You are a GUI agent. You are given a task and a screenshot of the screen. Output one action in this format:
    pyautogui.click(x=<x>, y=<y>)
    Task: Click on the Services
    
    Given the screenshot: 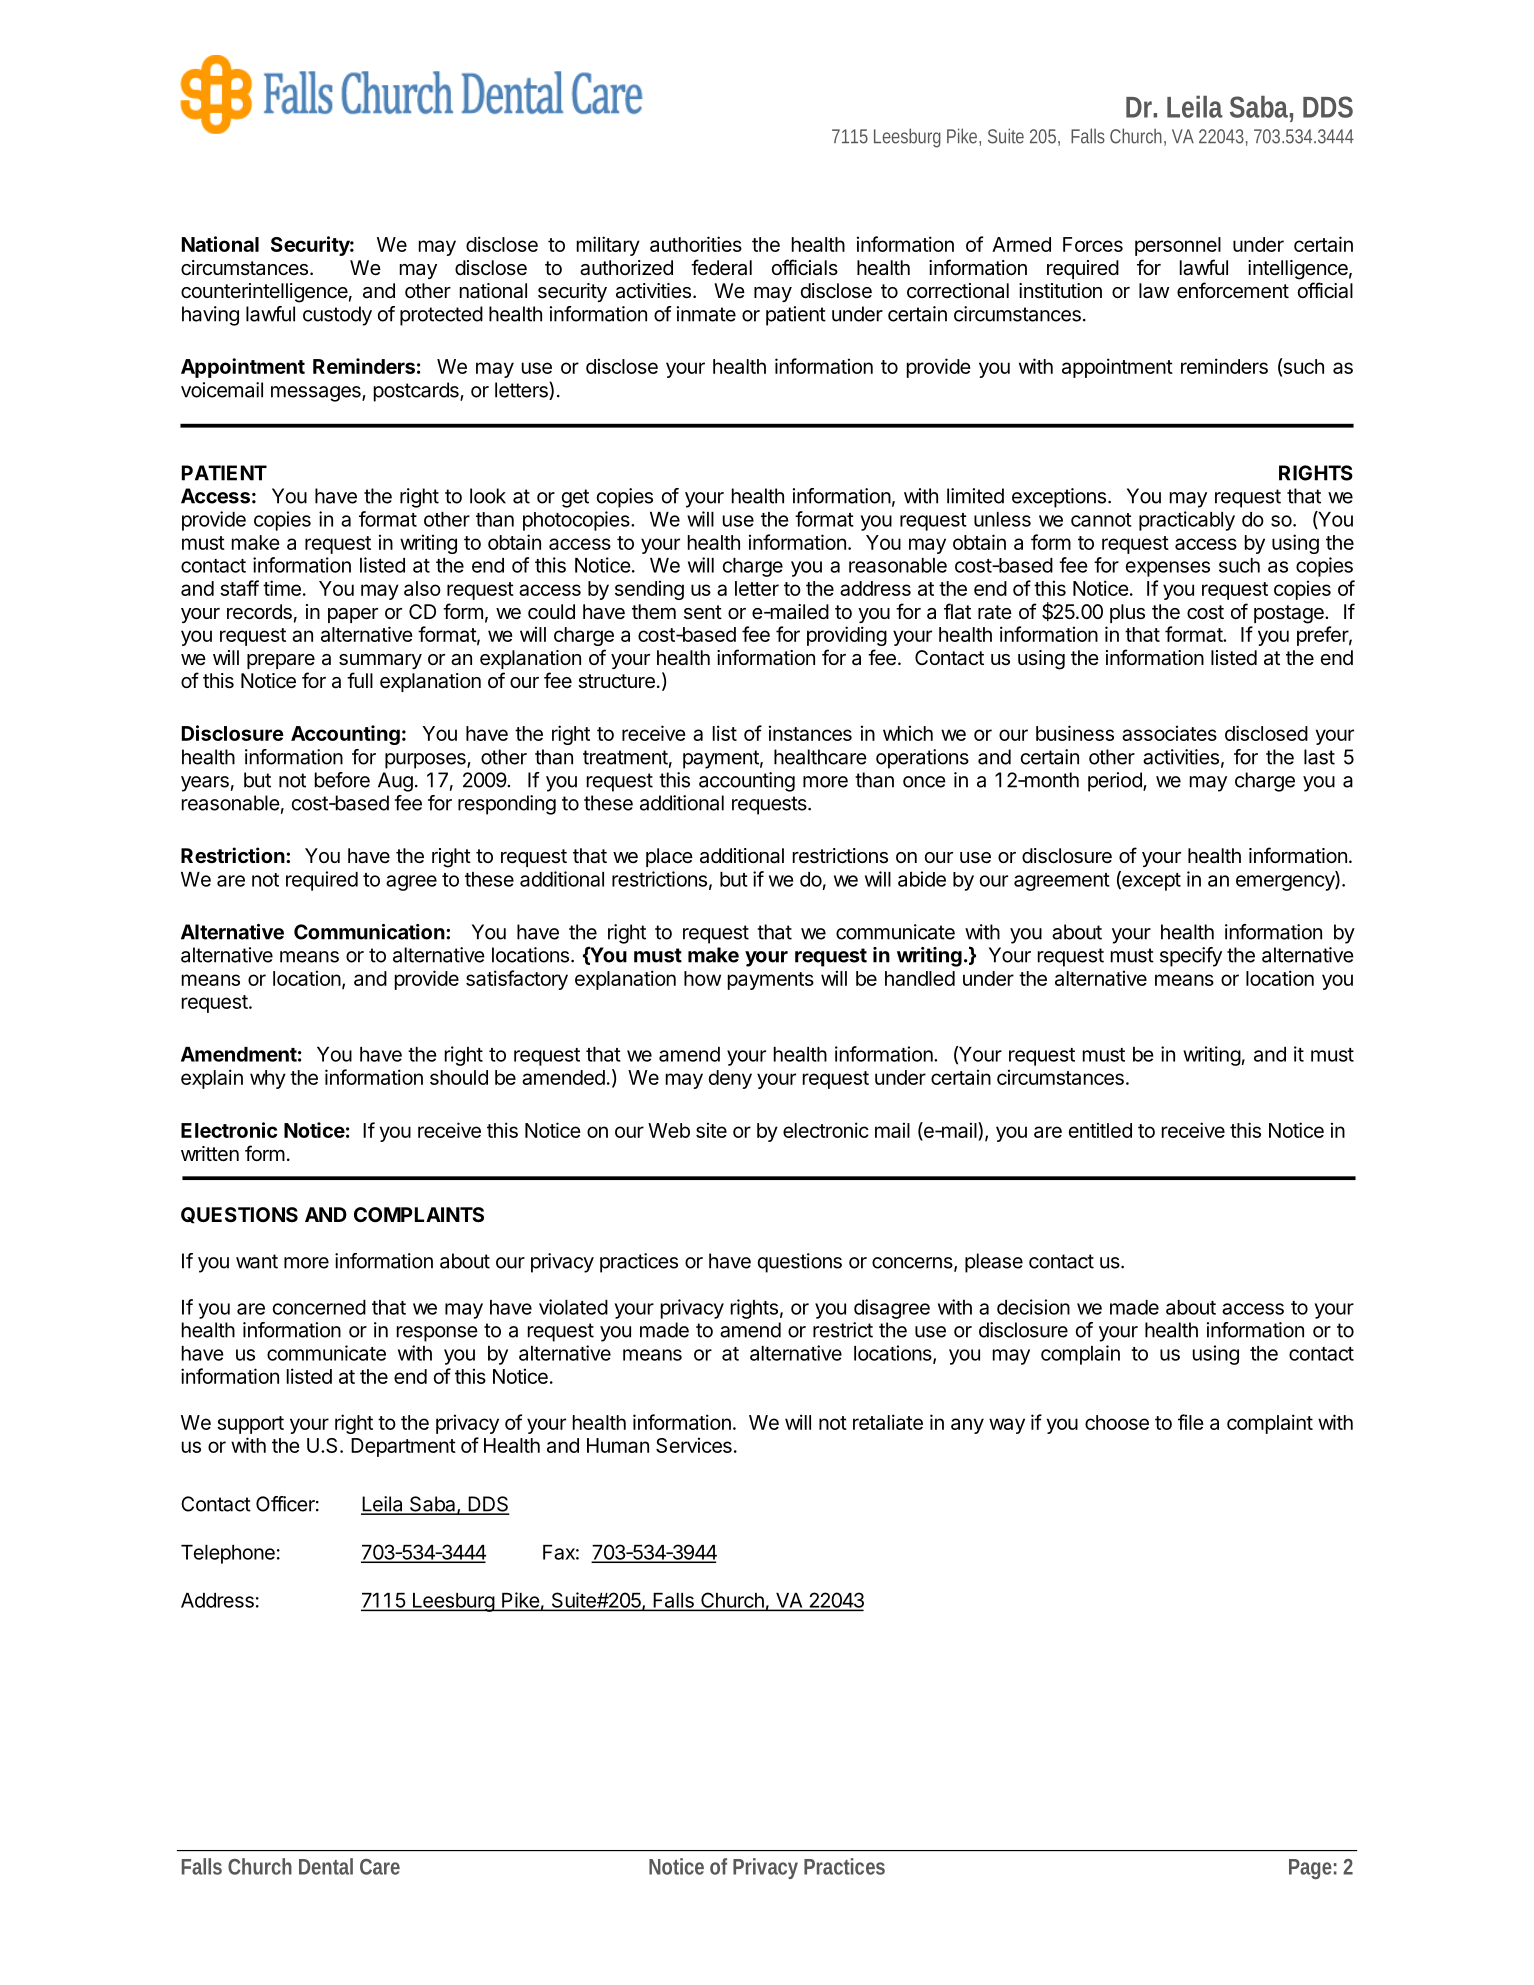 What is the action you would take?
    pyautogui.click(x=694, y=1445)
